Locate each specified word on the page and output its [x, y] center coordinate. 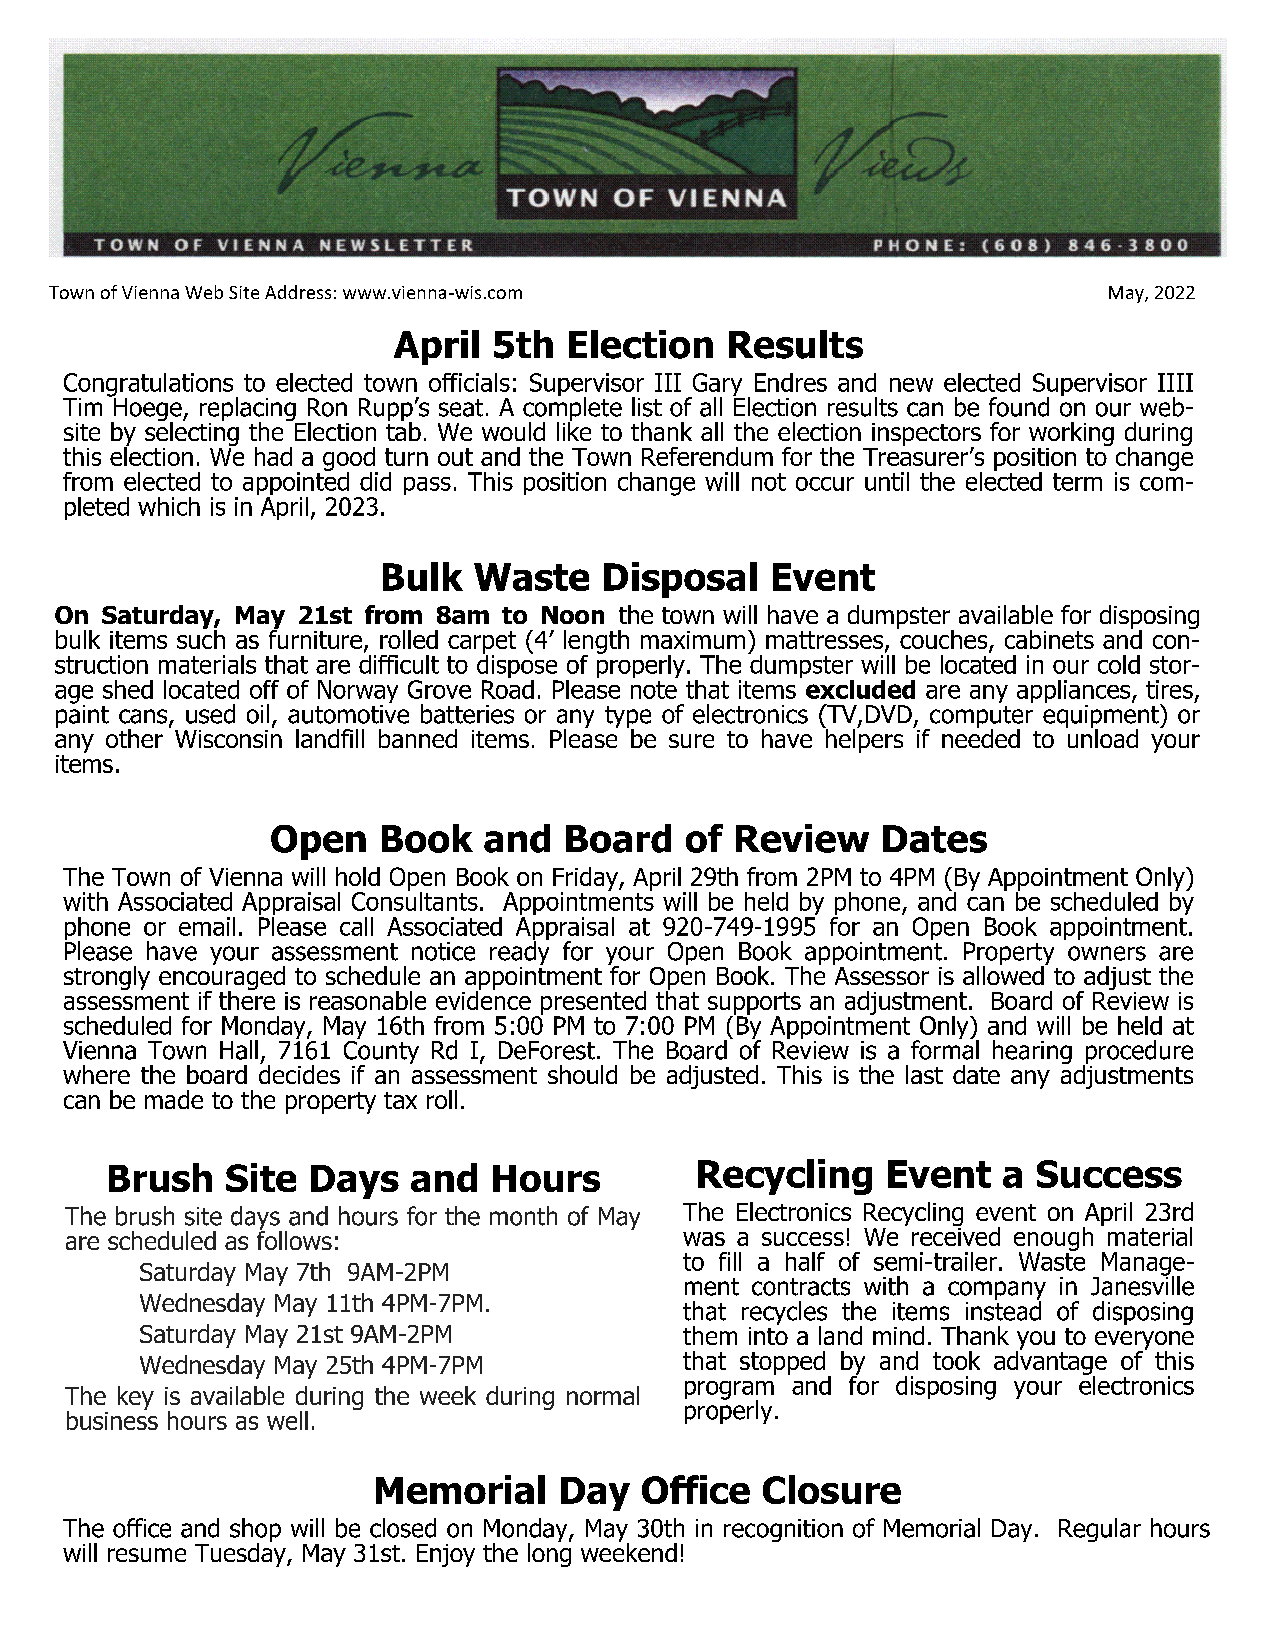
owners [1107, 953]
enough [1053, 1240]
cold [1119, 664]
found [1019, 407]
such [201, 638]
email [207, 926]
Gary [717, 386]
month [523, 1216]
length [596, 643]
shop [255, 1531]
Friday [586, 880]
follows [294, 1239]
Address [298, 292]
